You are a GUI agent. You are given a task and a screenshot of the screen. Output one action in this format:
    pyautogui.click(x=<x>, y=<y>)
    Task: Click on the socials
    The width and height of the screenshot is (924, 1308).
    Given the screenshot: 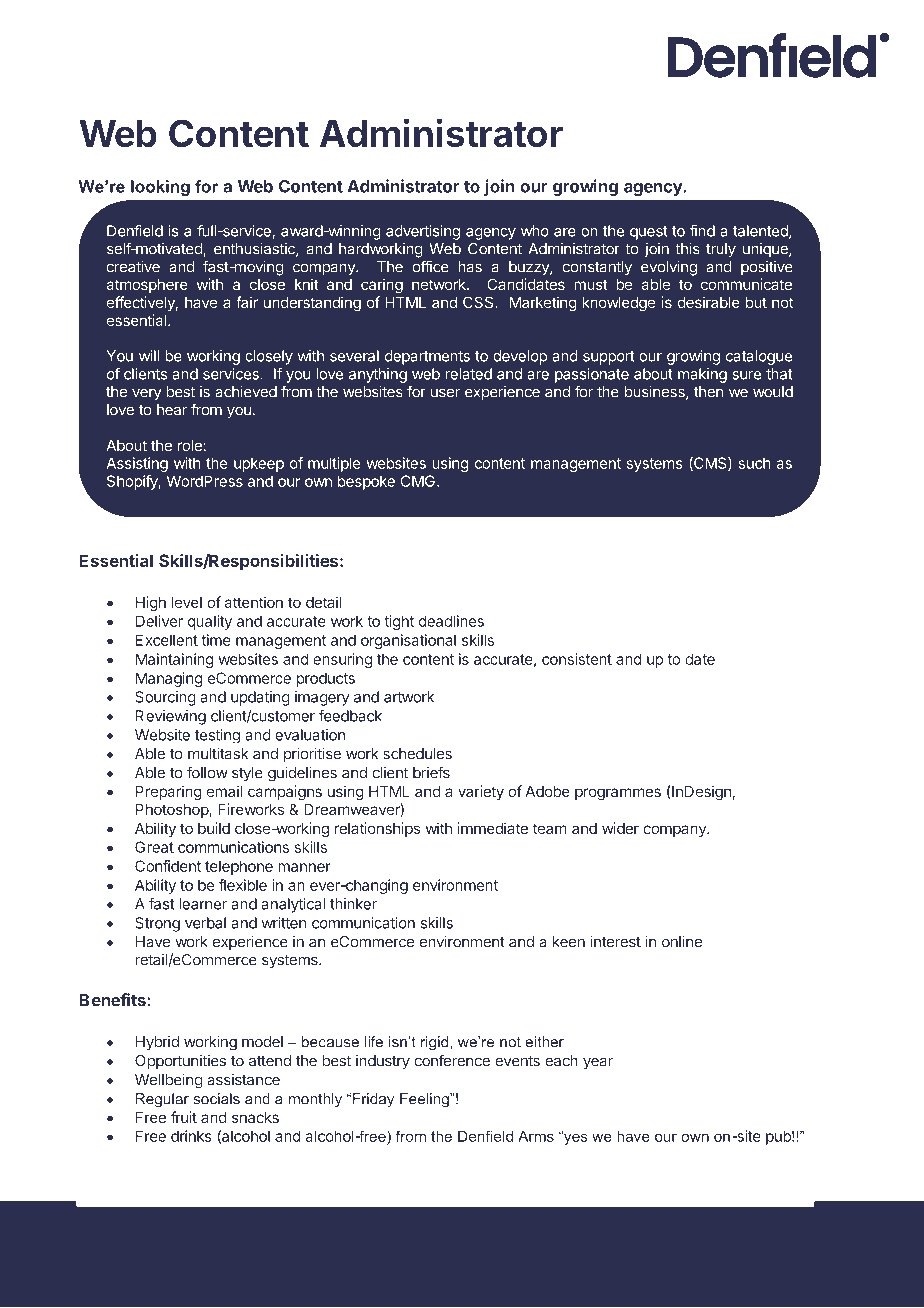 What is the action you would take?
    pyautogui.click(x=216, y=1099)
